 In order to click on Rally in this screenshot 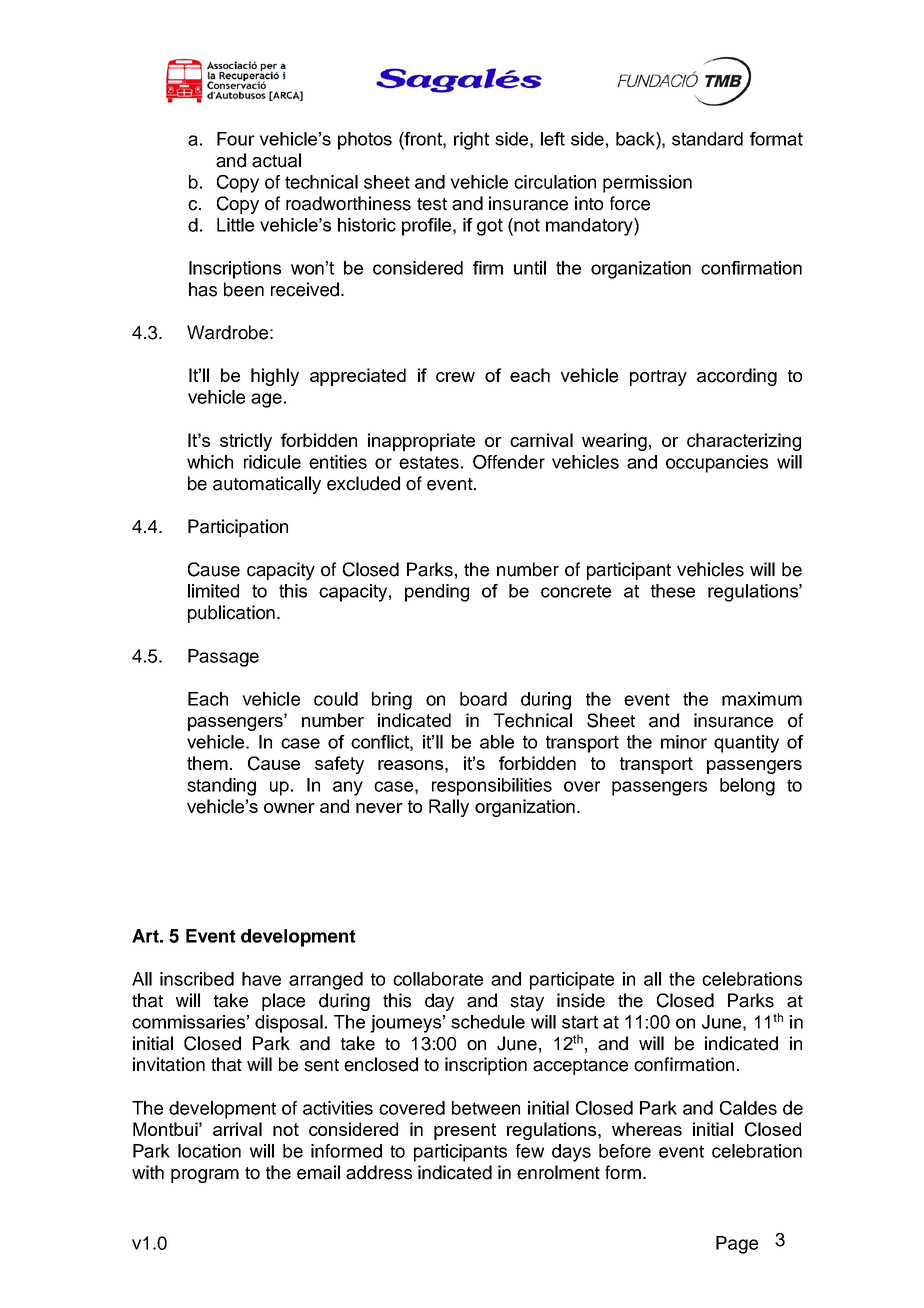, I will do `click(449, 808)`.
